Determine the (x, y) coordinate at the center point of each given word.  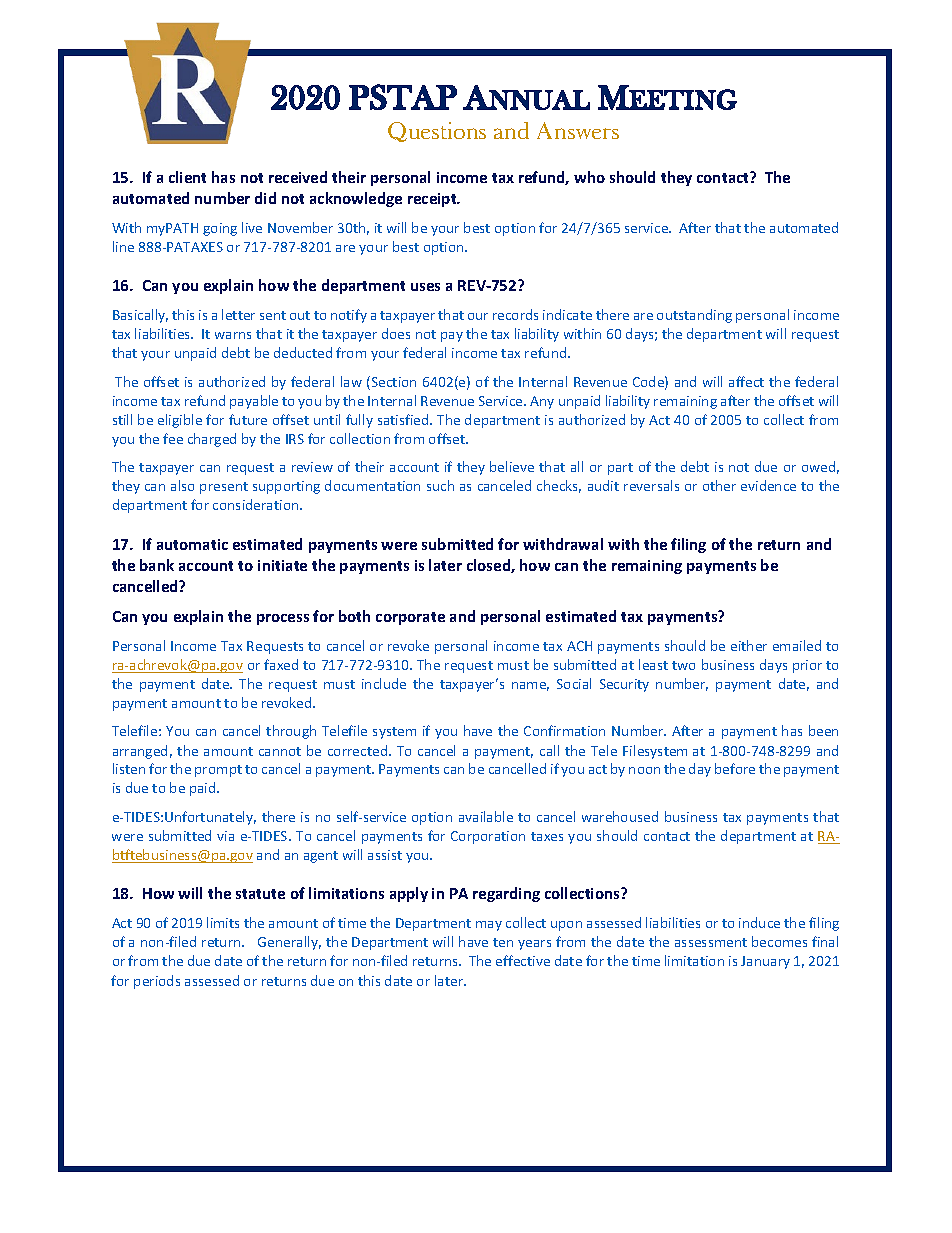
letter (238, 314)
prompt (218, 771)
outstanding (694, 316)
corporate (410, 618)
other (719, 485)
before (735, 768)
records (515, 314)
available (486, 816)
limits (223, 922)
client (187, 177)
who (589, 177)
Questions (437, 132)
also (182, 485)
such (440, 485)
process (283, 619)
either (749, 645)
